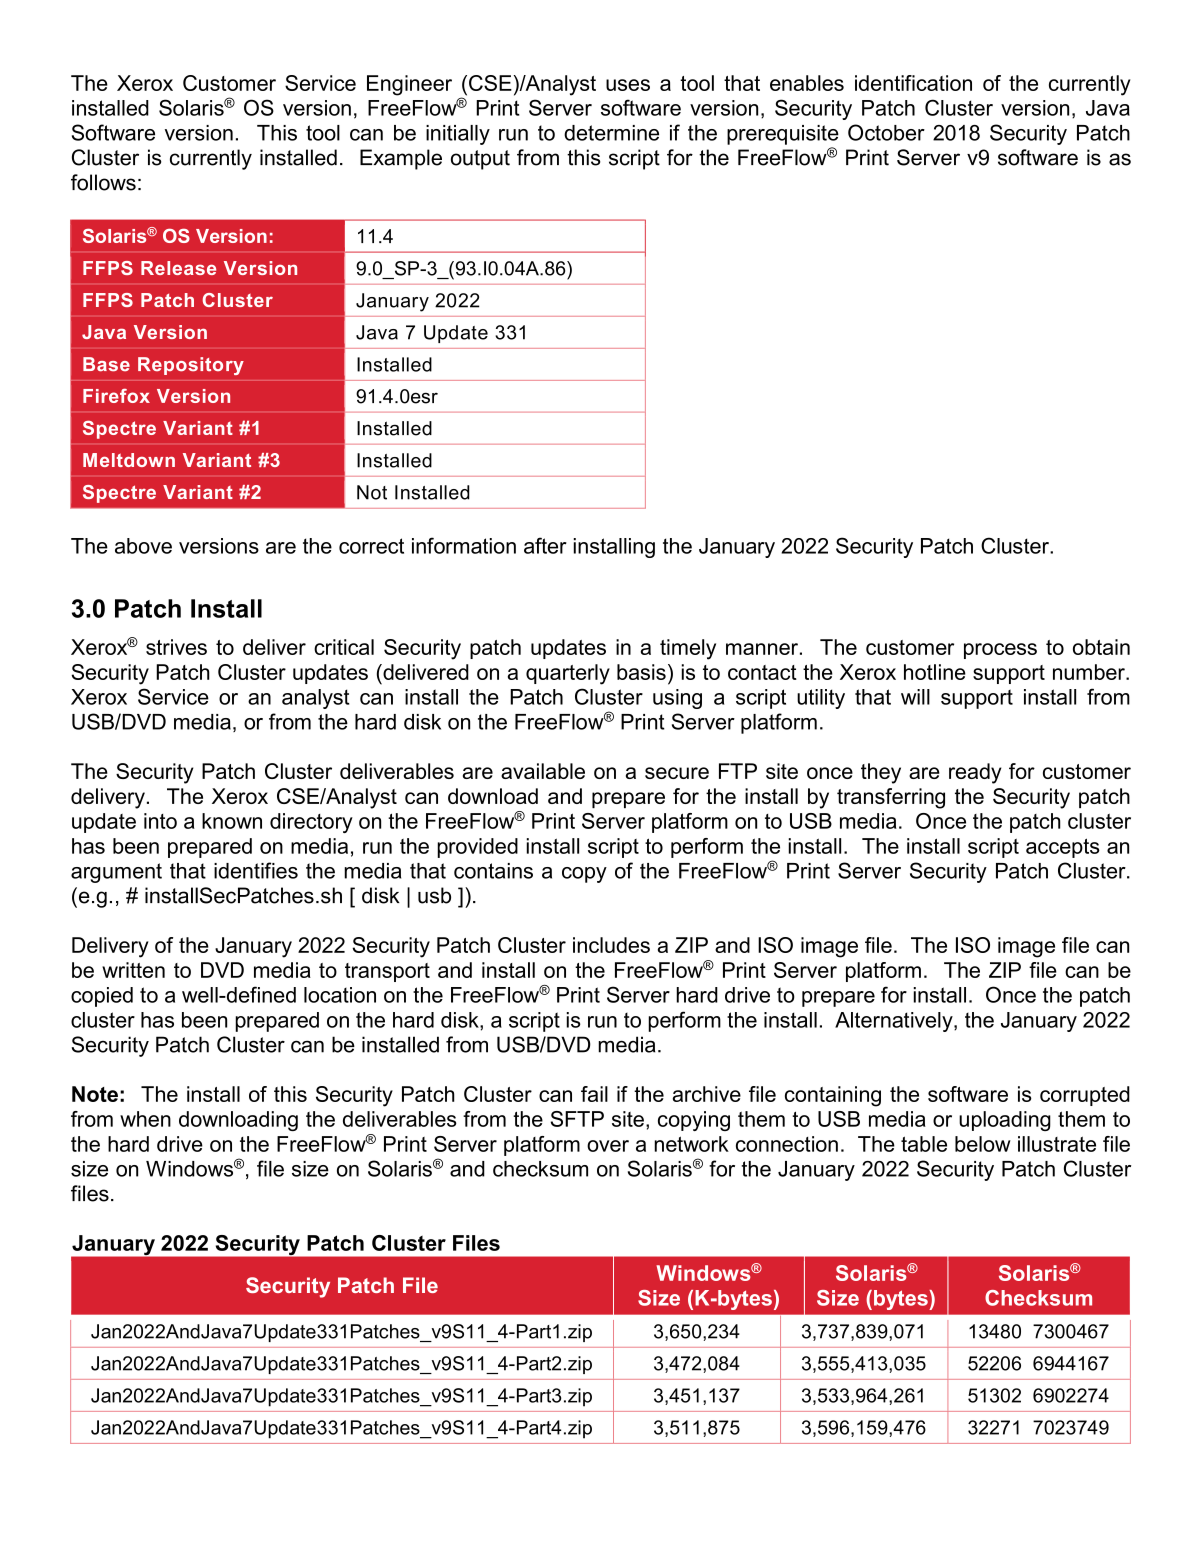 This image has width=1202, height=1555. I want to click on SFTP, so click(577, 1119).
